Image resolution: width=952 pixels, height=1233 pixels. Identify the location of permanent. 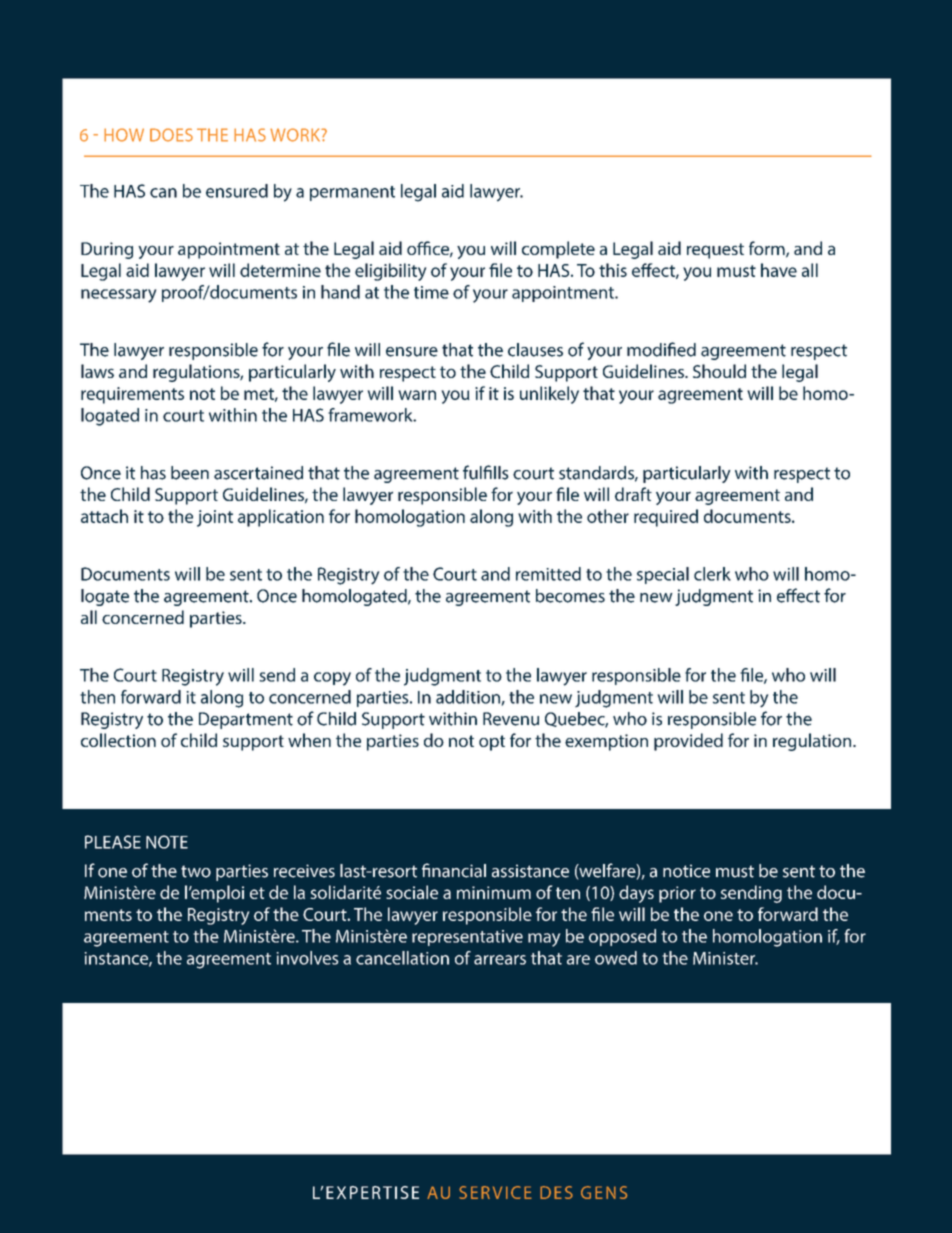
(352, 193).
